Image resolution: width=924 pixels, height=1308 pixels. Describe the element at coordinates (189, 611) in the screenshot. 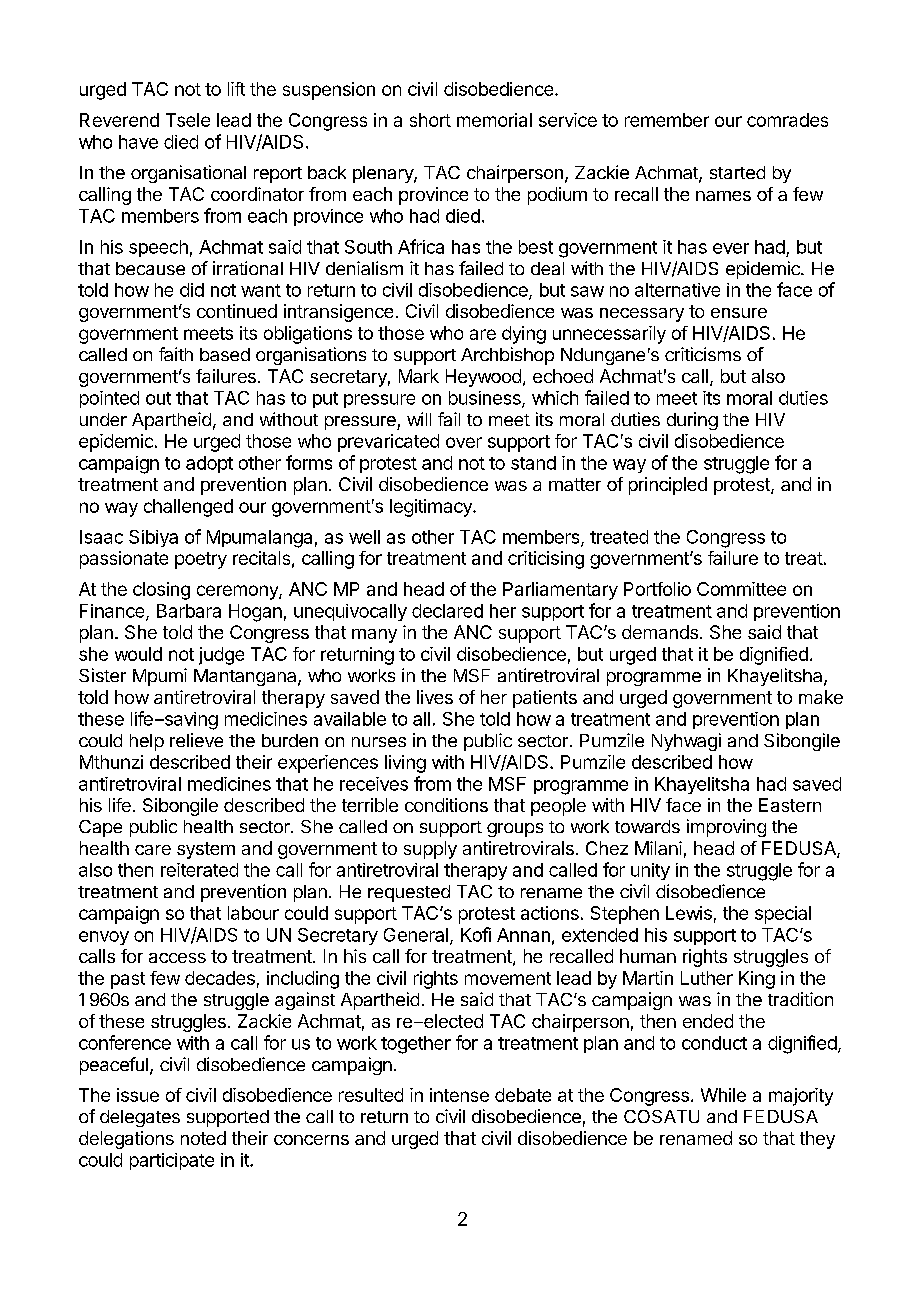

I see `Barbara` at that location.
